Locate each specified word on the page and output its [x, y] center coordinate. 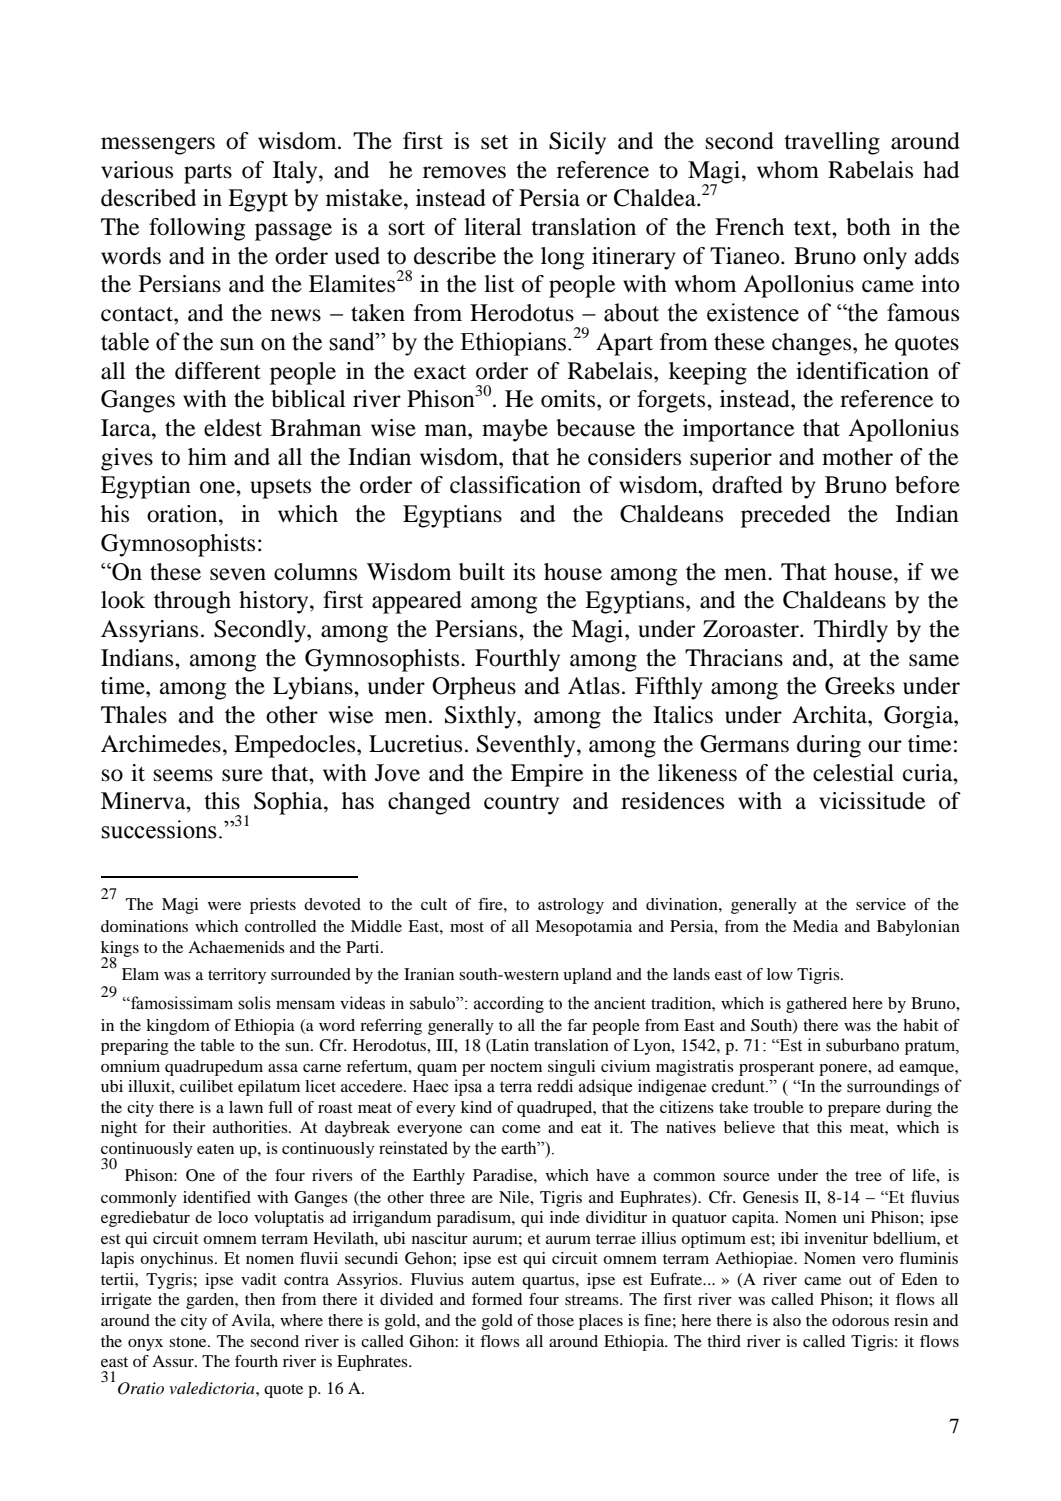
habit [921, 1025]
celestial [853, 773]
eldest [233, 428]
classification [515, 485]
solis [254, 1003]
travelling [832, 143]
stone [189, 1342]
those [555, 1320]
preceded [786, 516]
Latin [509, 1046]
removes [464, 172]
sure [242, 775]
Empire [547, 775]
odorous [860, 1320]
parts [208, 174]
